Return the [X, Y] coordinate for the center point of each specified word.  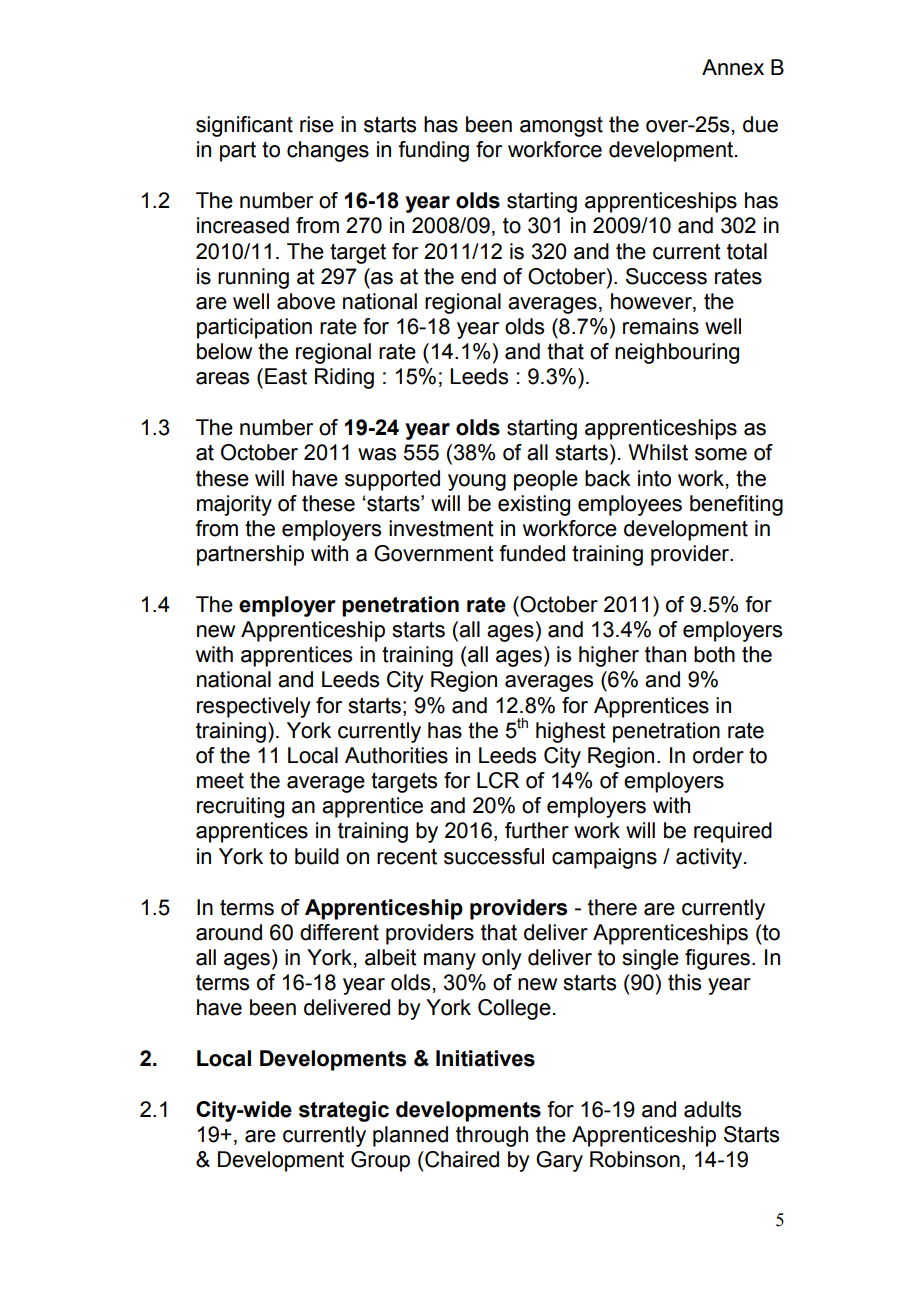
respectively [254, 707]
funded [532, 553]
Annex [733, 67]
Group [380, 1161]
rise [317, 124]
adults [712, 1109]
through [492, 1136]
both [714, 654]
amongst [561, 127]
